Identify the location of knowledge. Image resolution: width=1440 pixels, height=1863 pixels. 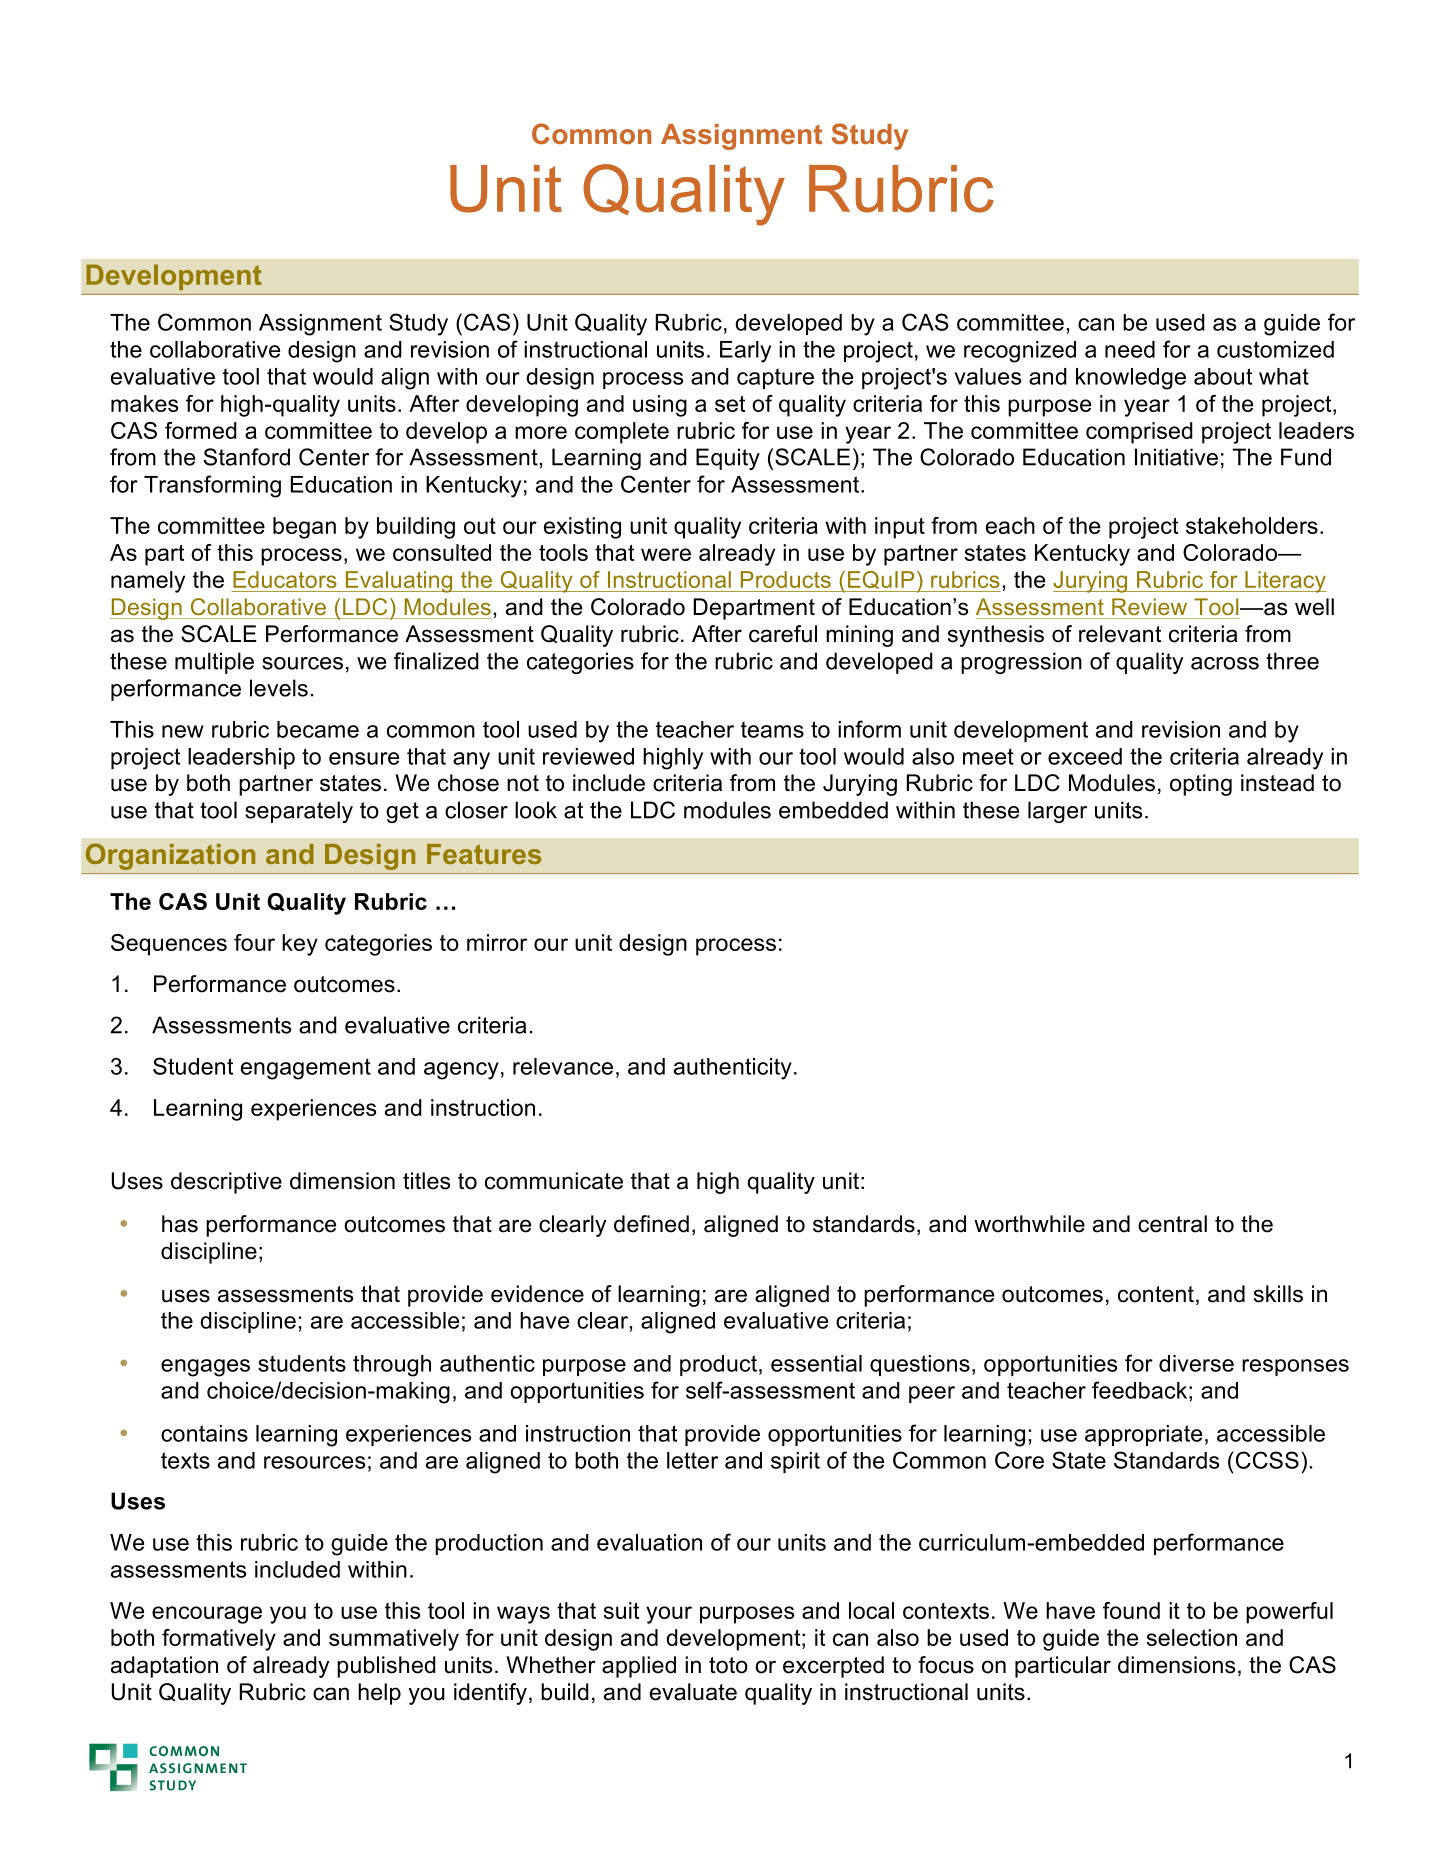
(1131, 379).
